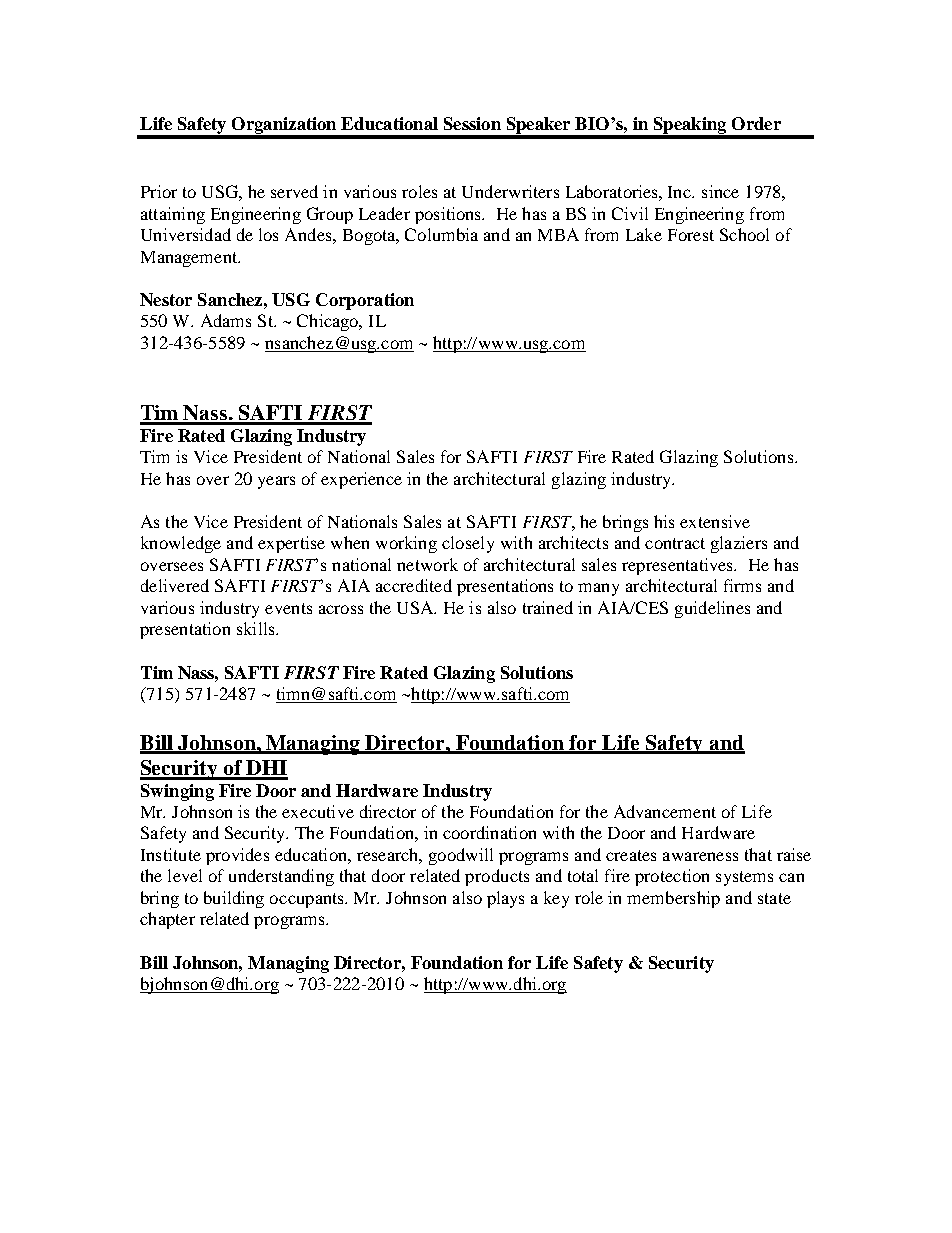 The width and height of the screenshot is (952, 1233). Describe the element at coordinates (257, 628) in the screenshot. I see `skills` at that location.
